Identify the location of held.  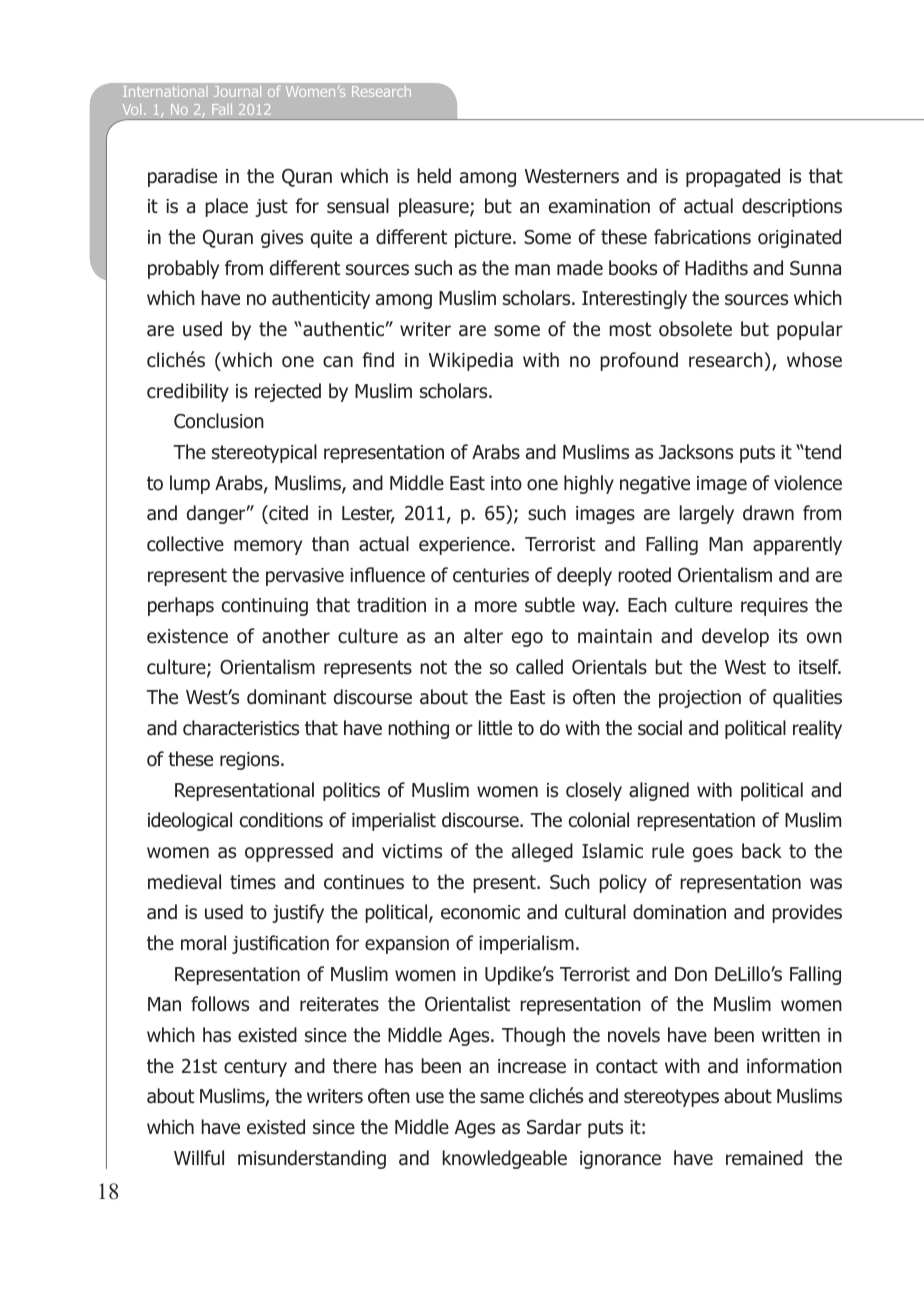
(434, 176).
